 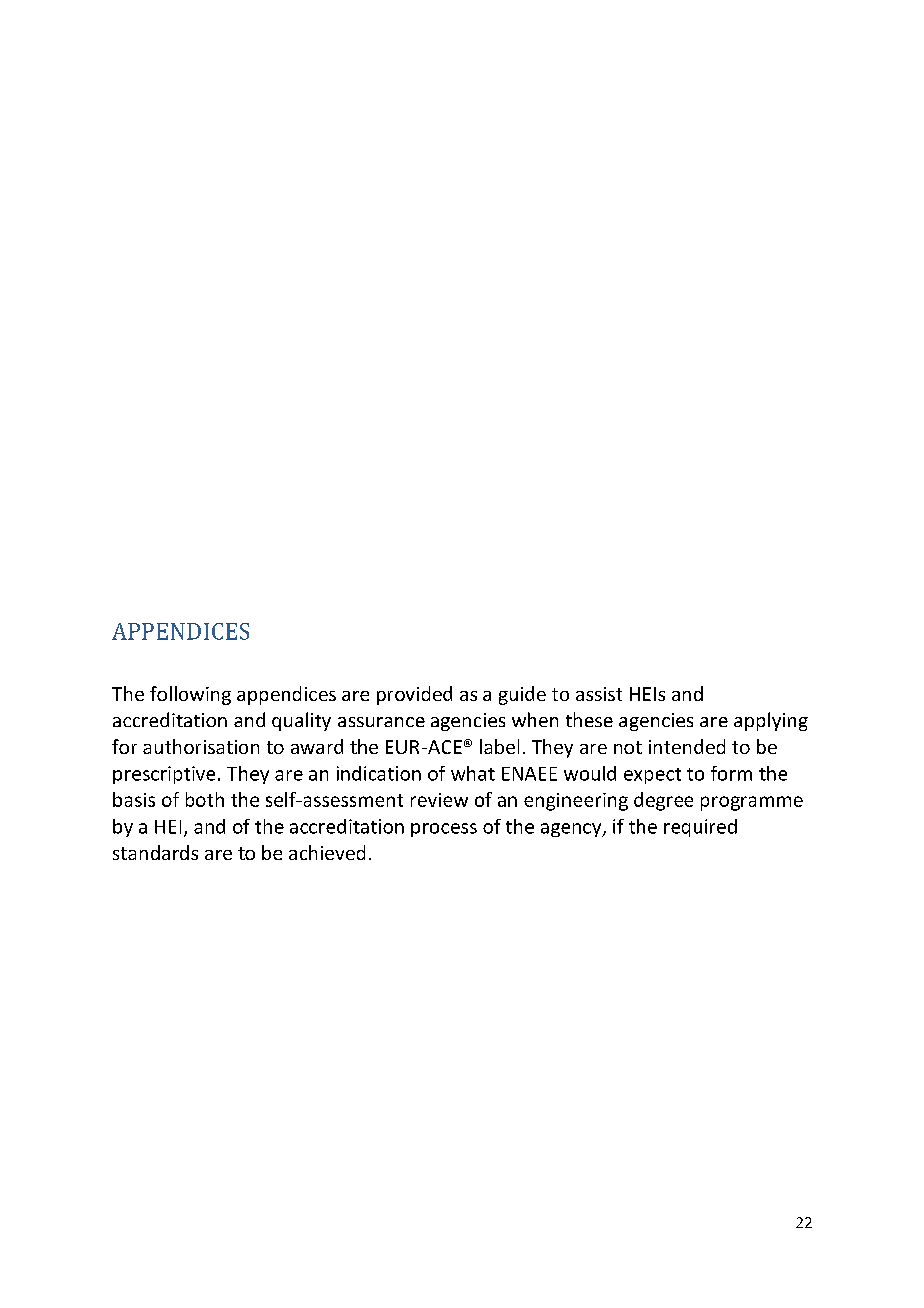 What do you see at coordinates (414, 695) in the screenshot?
I see `provided` at bounding box center [414, 695].
